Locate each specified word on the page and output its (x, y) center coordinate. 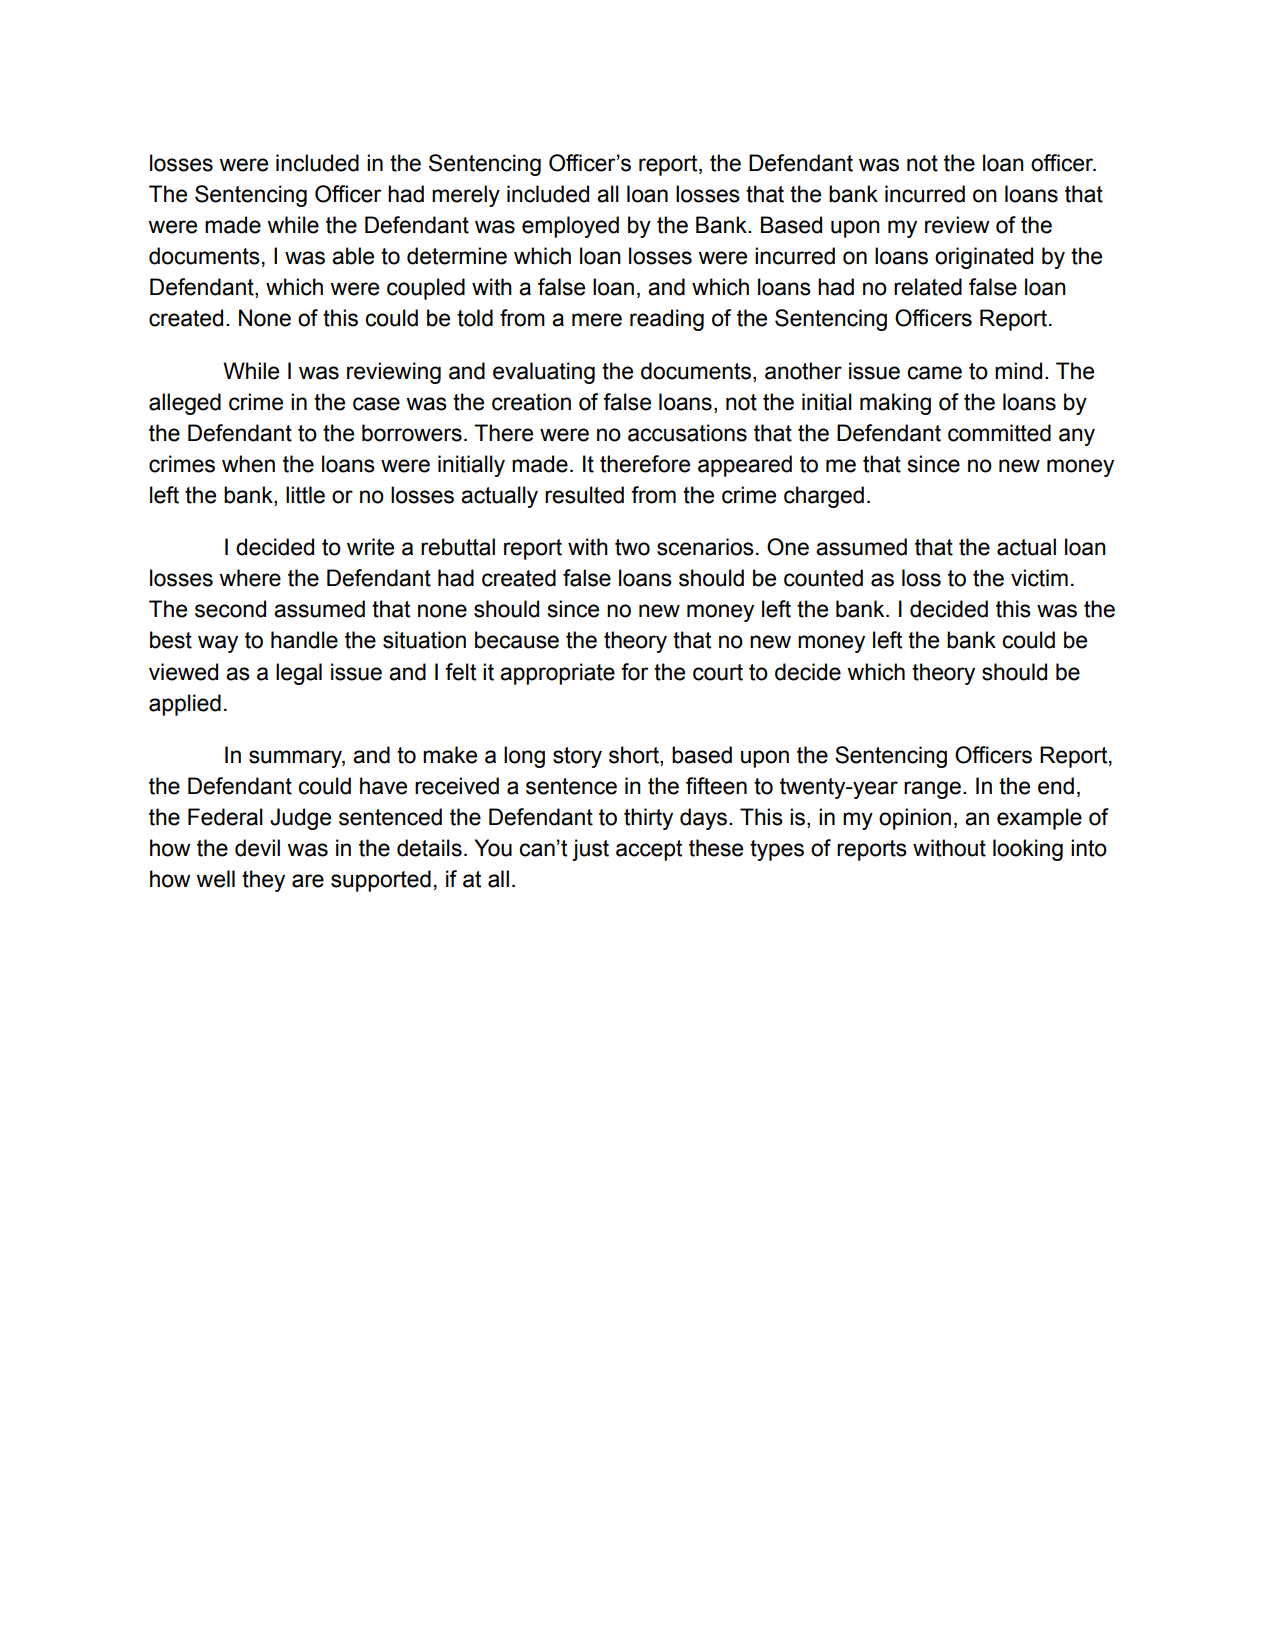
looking (1028, 850)
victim (1039, 578)
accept (649, 850)
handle (304, 640)
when (248, 464)
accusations (687, 433)
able (353, 256)
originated (984, 258)
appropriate (557, 674)
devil (257, 848)
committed (999, 433)
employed (570, 227)
